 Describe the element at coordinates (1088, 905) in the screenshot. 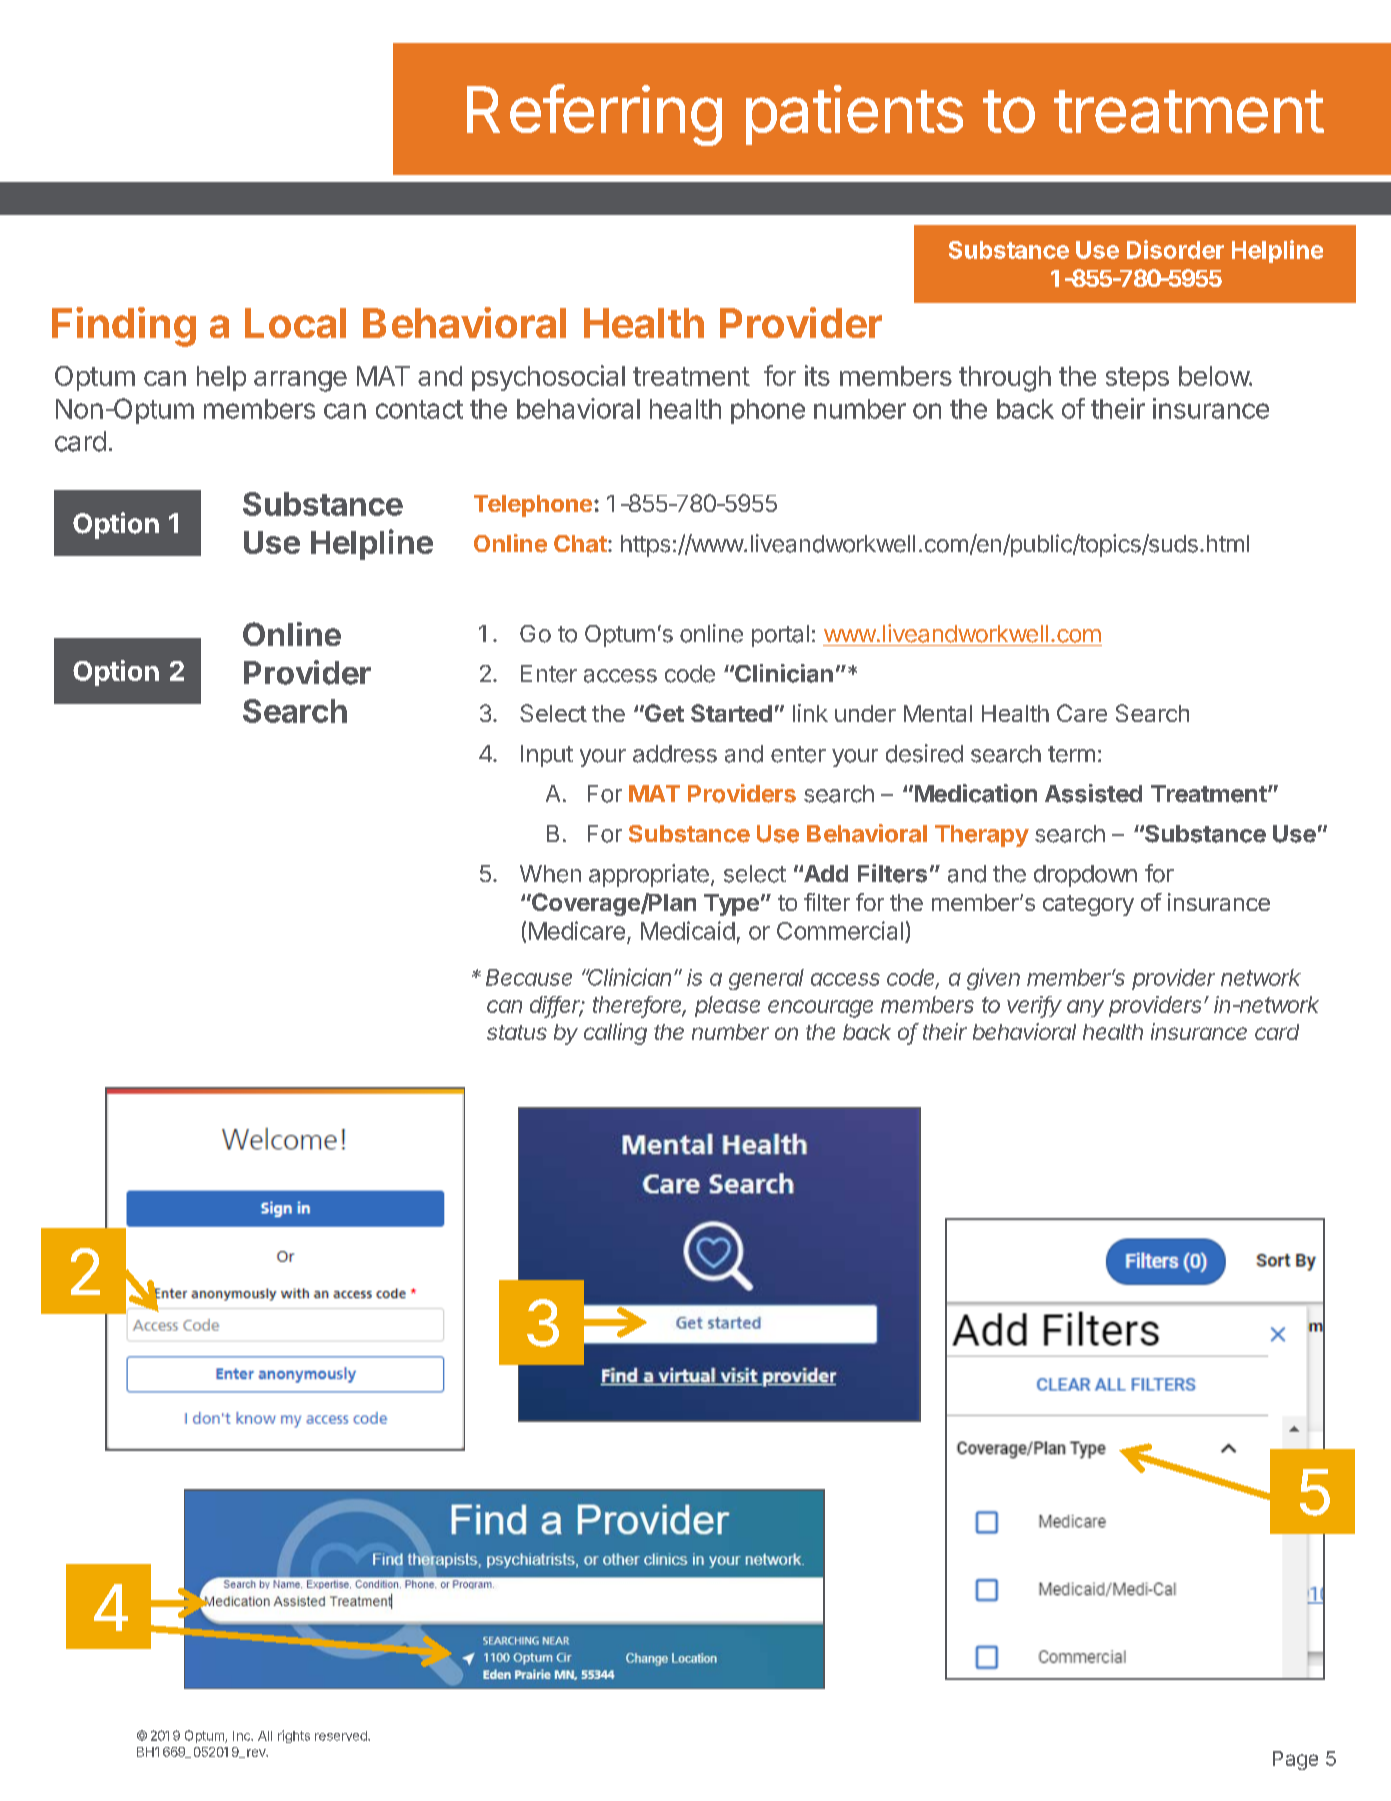

I see `category` at that location.
